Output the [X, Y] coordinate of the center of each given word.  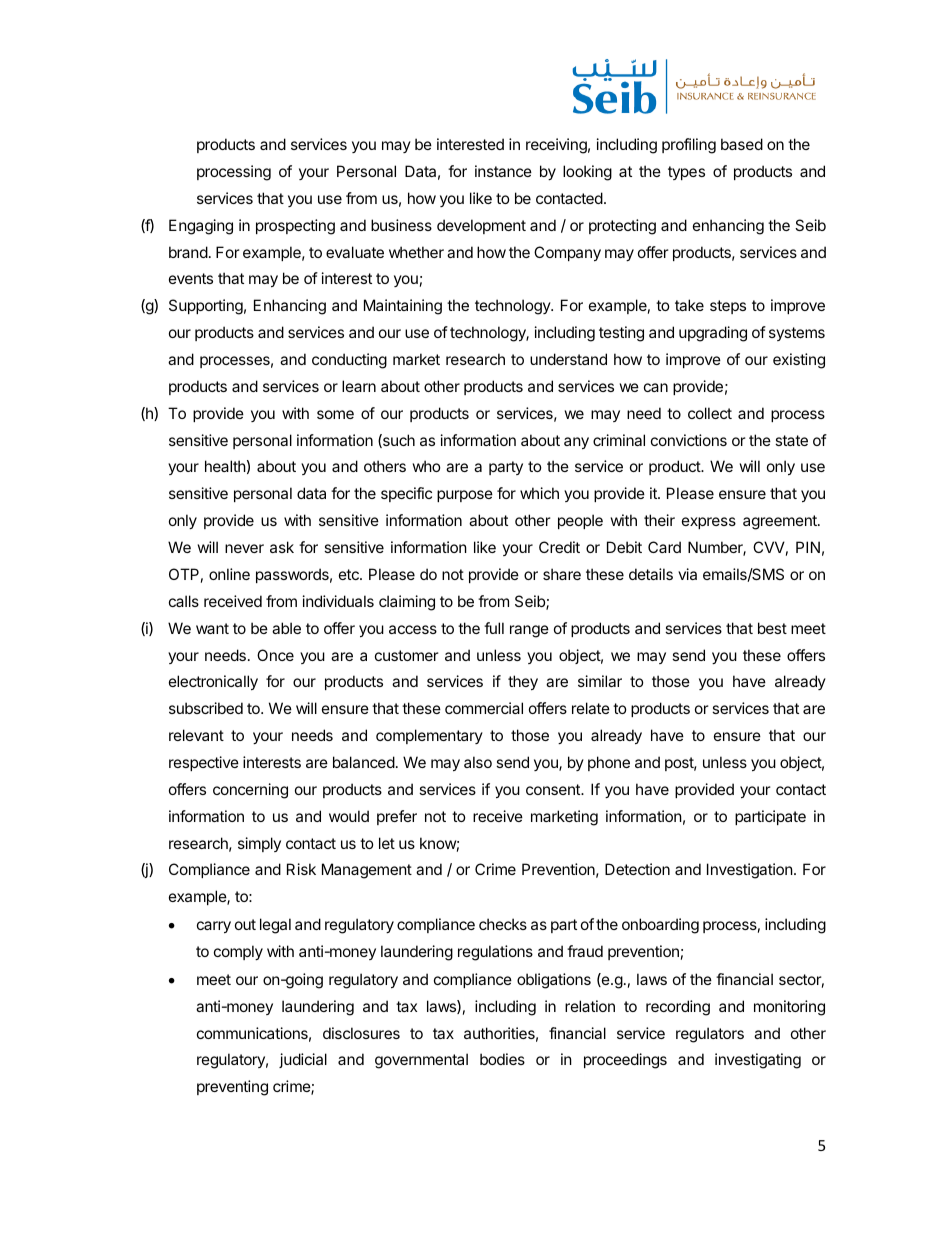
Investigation [750, 871]
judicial [303, 1060]
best [772, 628]
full [494, 628]
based [742, 144]
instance [503, 171]
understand [568, 359]
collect [710, 413]
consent [554, 789]
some [335, 414]
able [286, 628]
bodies [502, 1059]
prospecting [295, 227]
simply [259, 844]
